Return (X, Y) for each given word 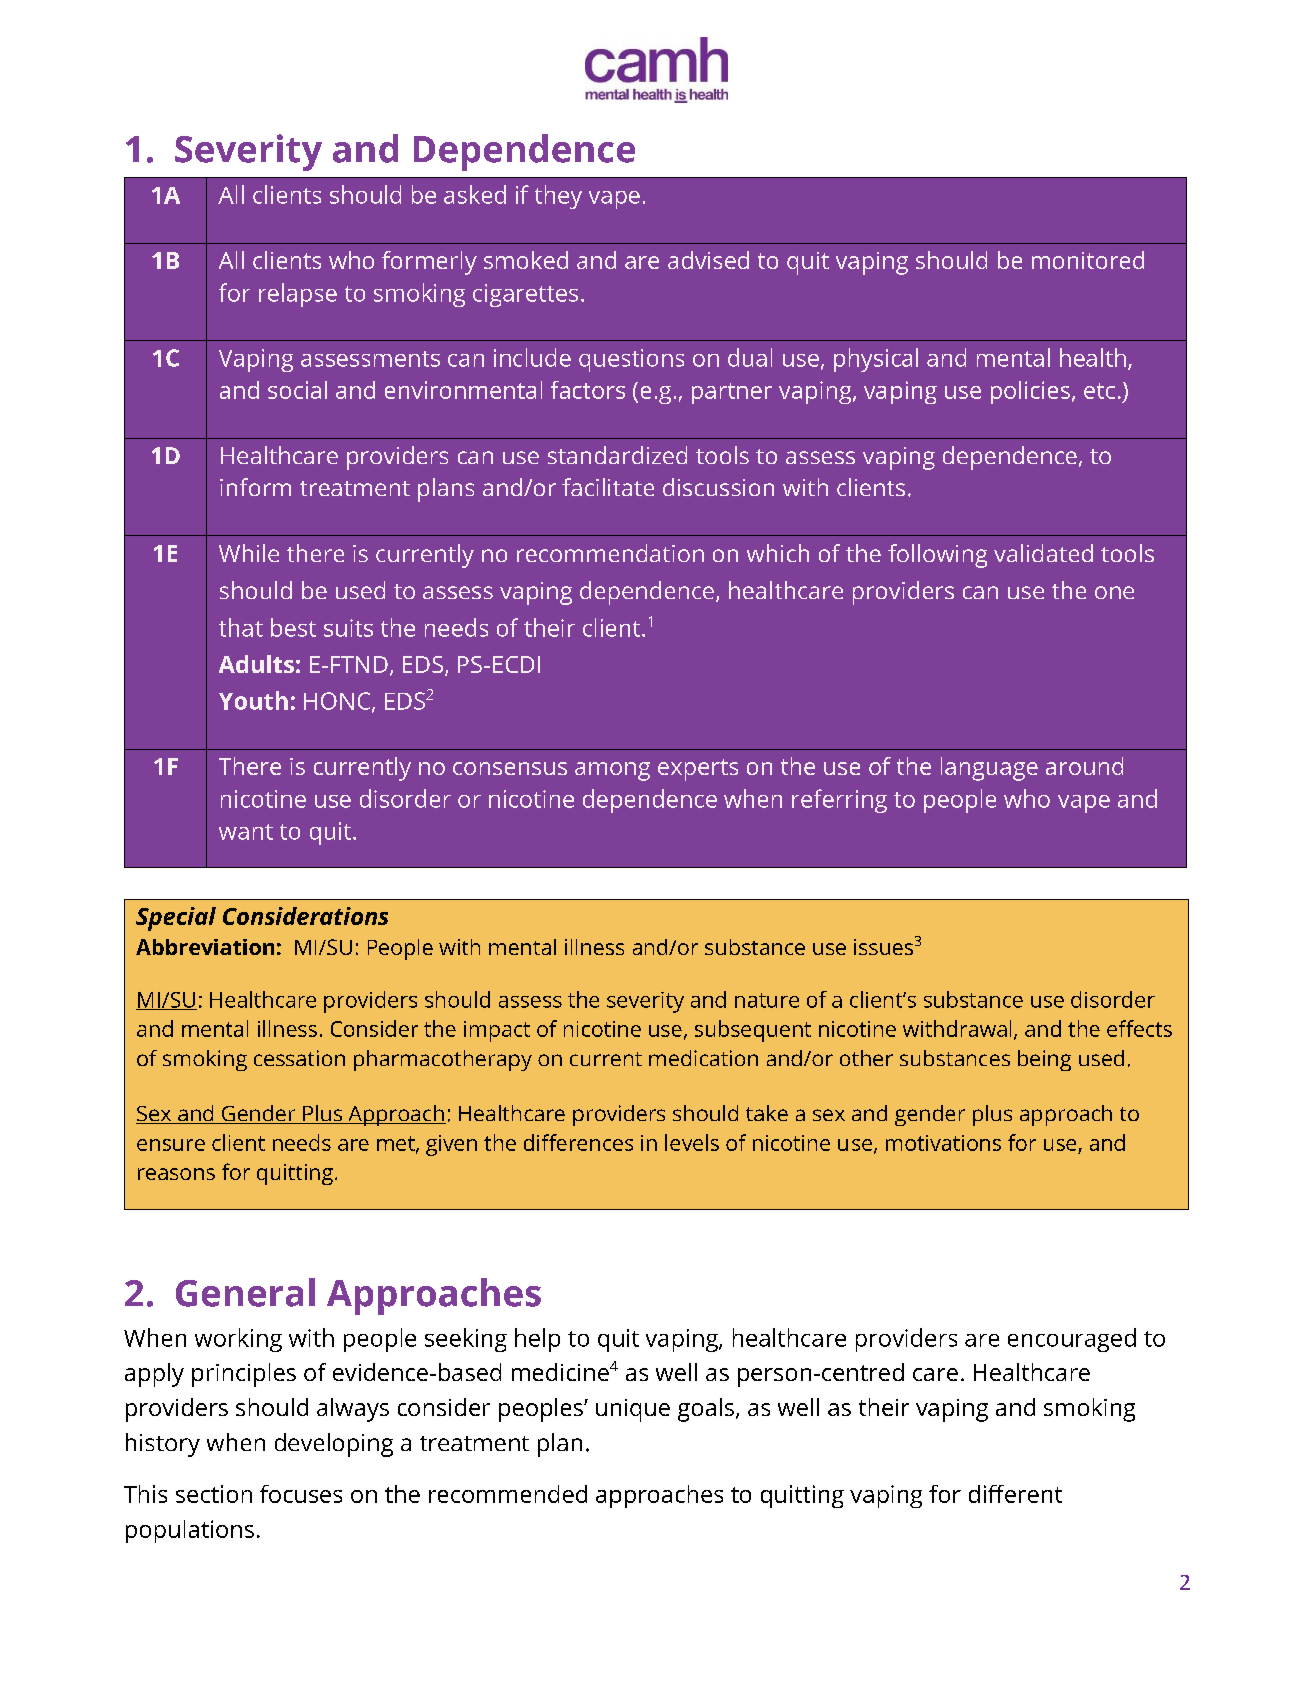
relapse (298, 295)
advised (708, 260)
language (989, 769)
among (612, 771)
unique (633, 1410)
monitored (1088, 260)
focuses (301, 1494)
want (246, 832)
